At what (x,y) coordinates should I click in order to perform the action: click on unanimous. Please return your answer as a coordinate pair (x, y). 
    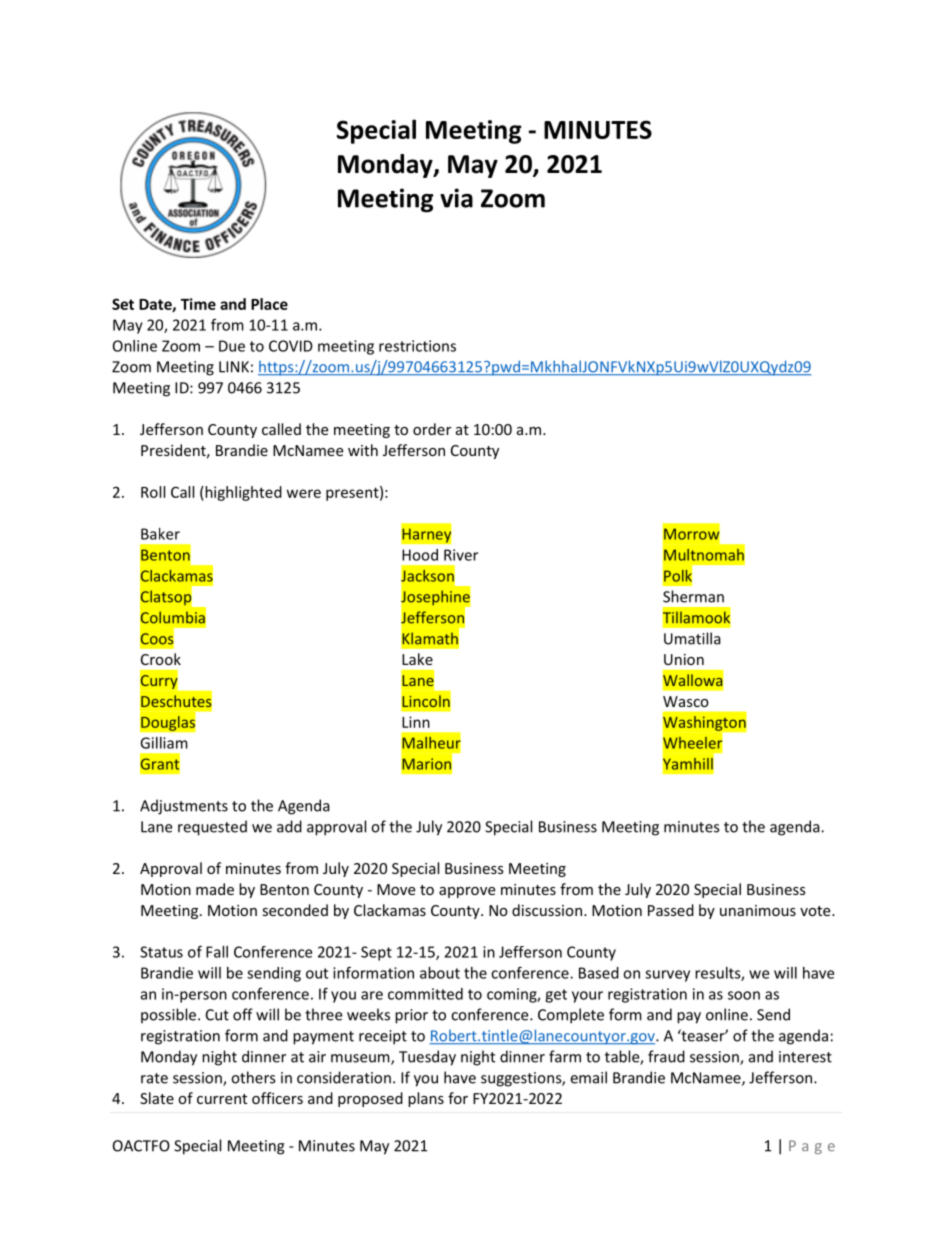
    Looking at the image, I should click on (758, 910).
